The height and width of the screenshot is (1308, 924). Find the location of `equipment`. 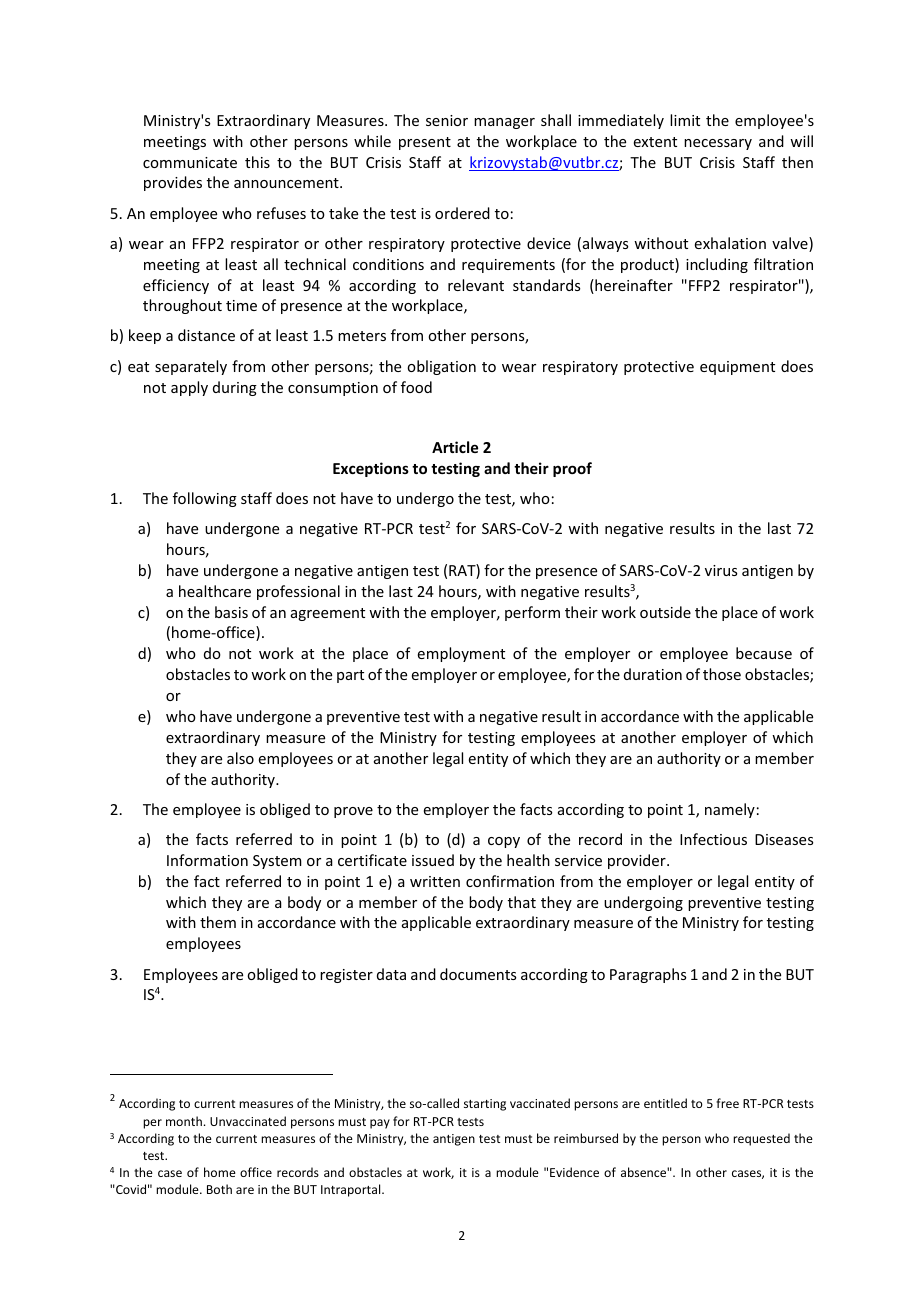

equipment is located at coordinates (737, 368).
